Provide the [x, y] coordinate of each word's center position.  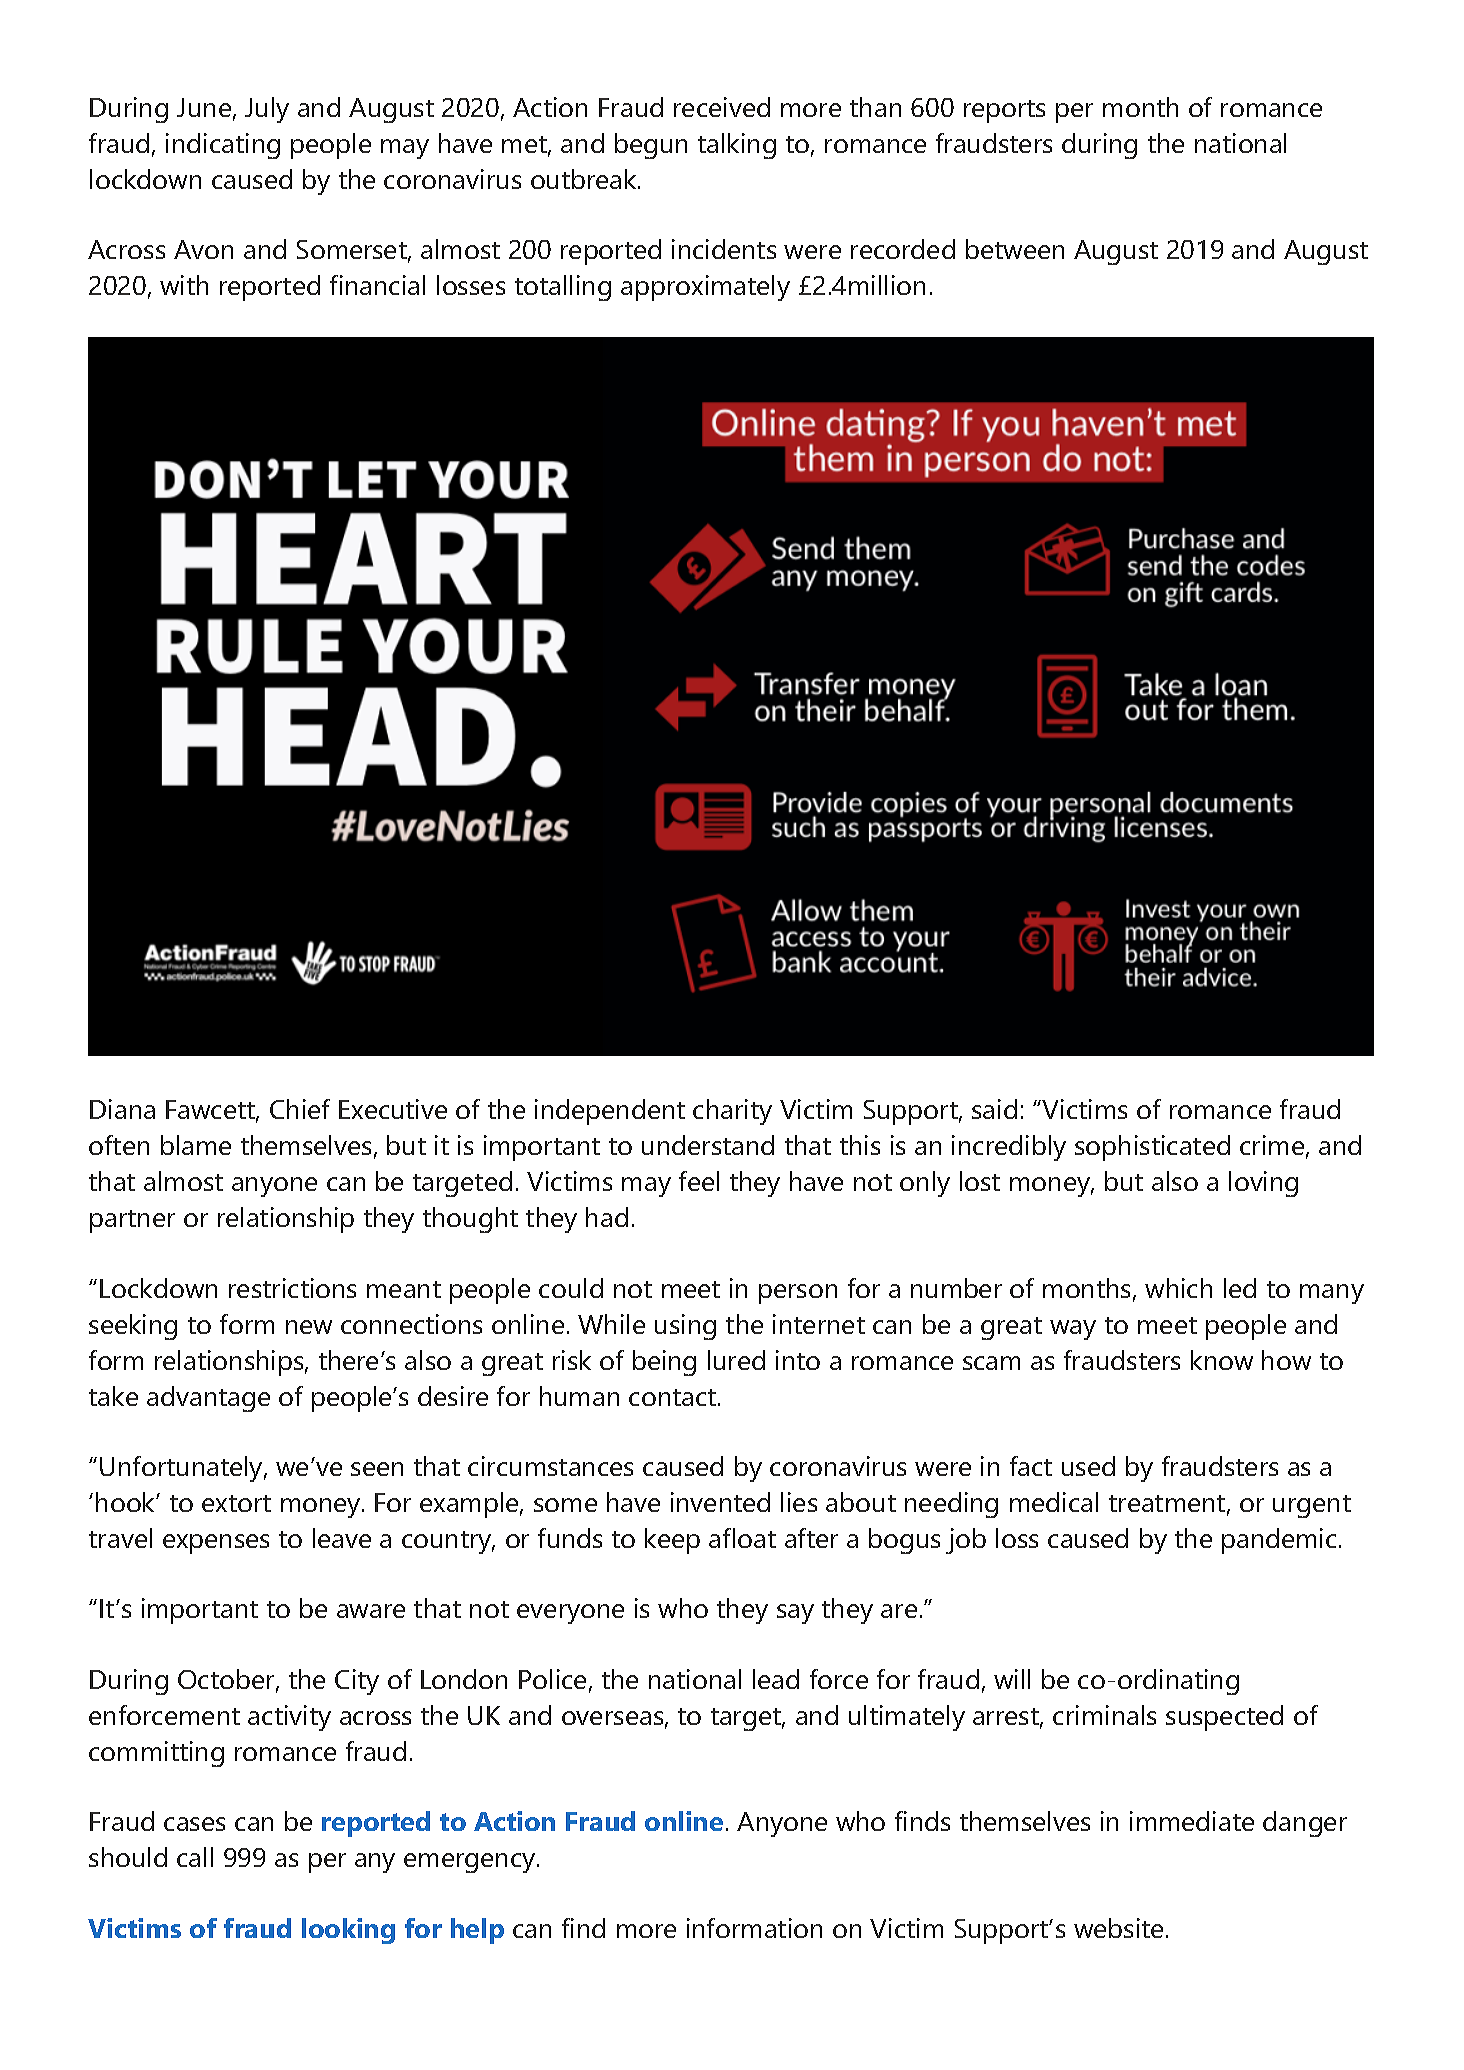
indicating [223, 146]
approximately [705, 288]
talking [737, 146]
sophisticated [1152, 1148]
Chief [300, 1109]
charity [732, 1112]
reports [1004, 111]
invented [720, 1502]
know [1222, 1360]
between [1015, 249]
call [195, 1857]
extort [236, 1503]
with [184, 285]
